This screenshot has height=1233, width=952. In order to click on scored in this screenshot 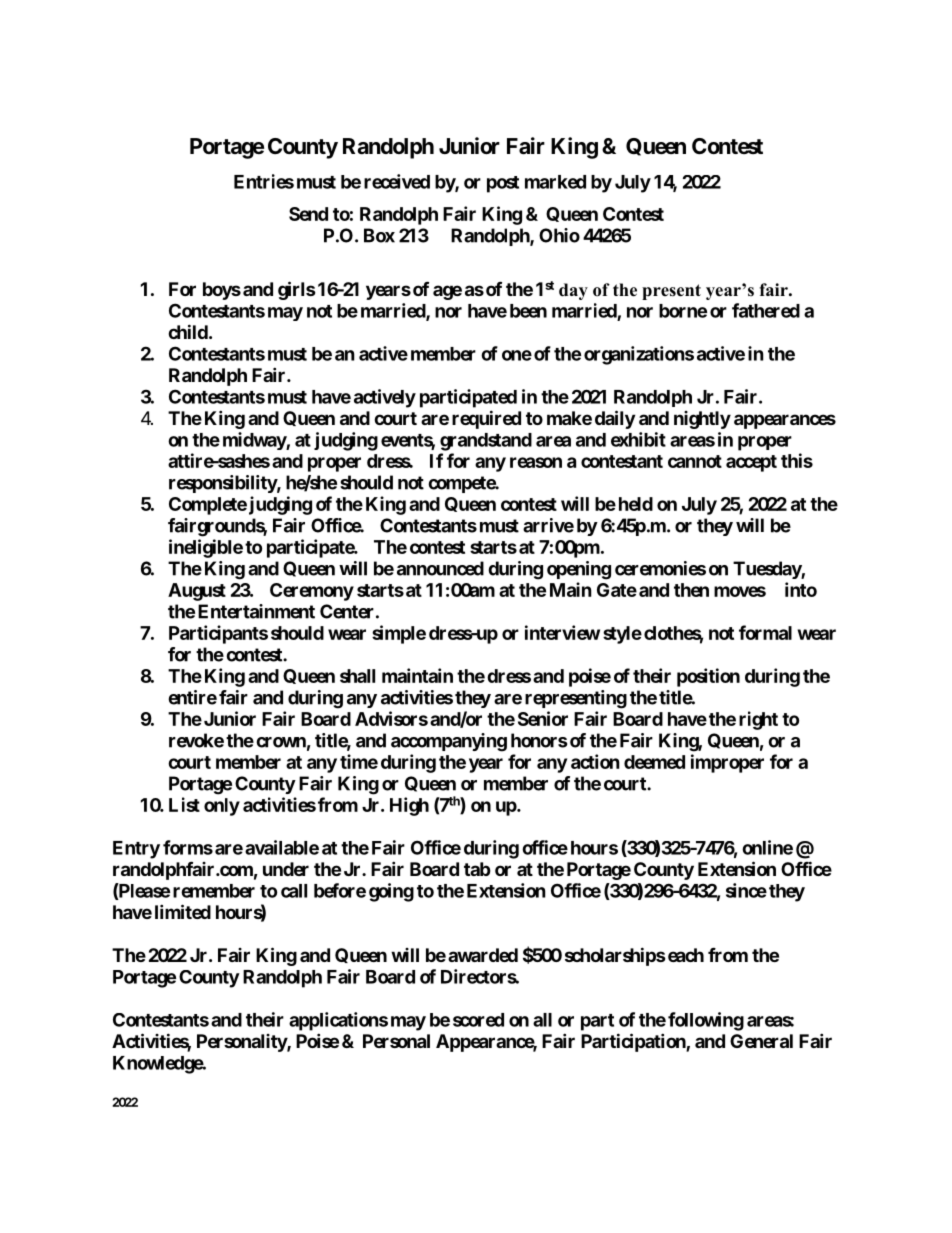, I will do `click(478, 1020)`.
